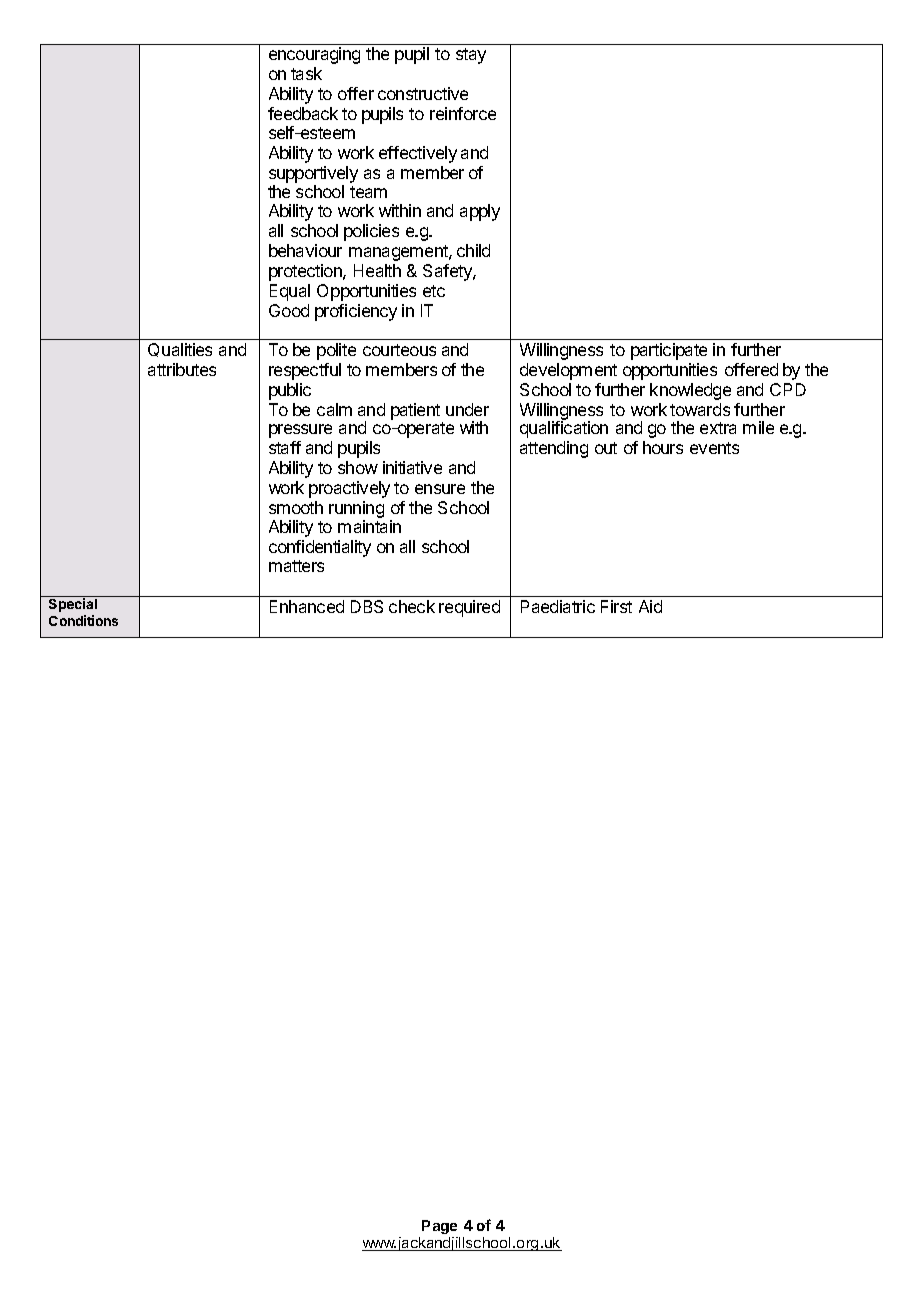 Image resolution: width=924 pixels, height=1308 pixels. I want to click on Page, so click(439, 1227).
